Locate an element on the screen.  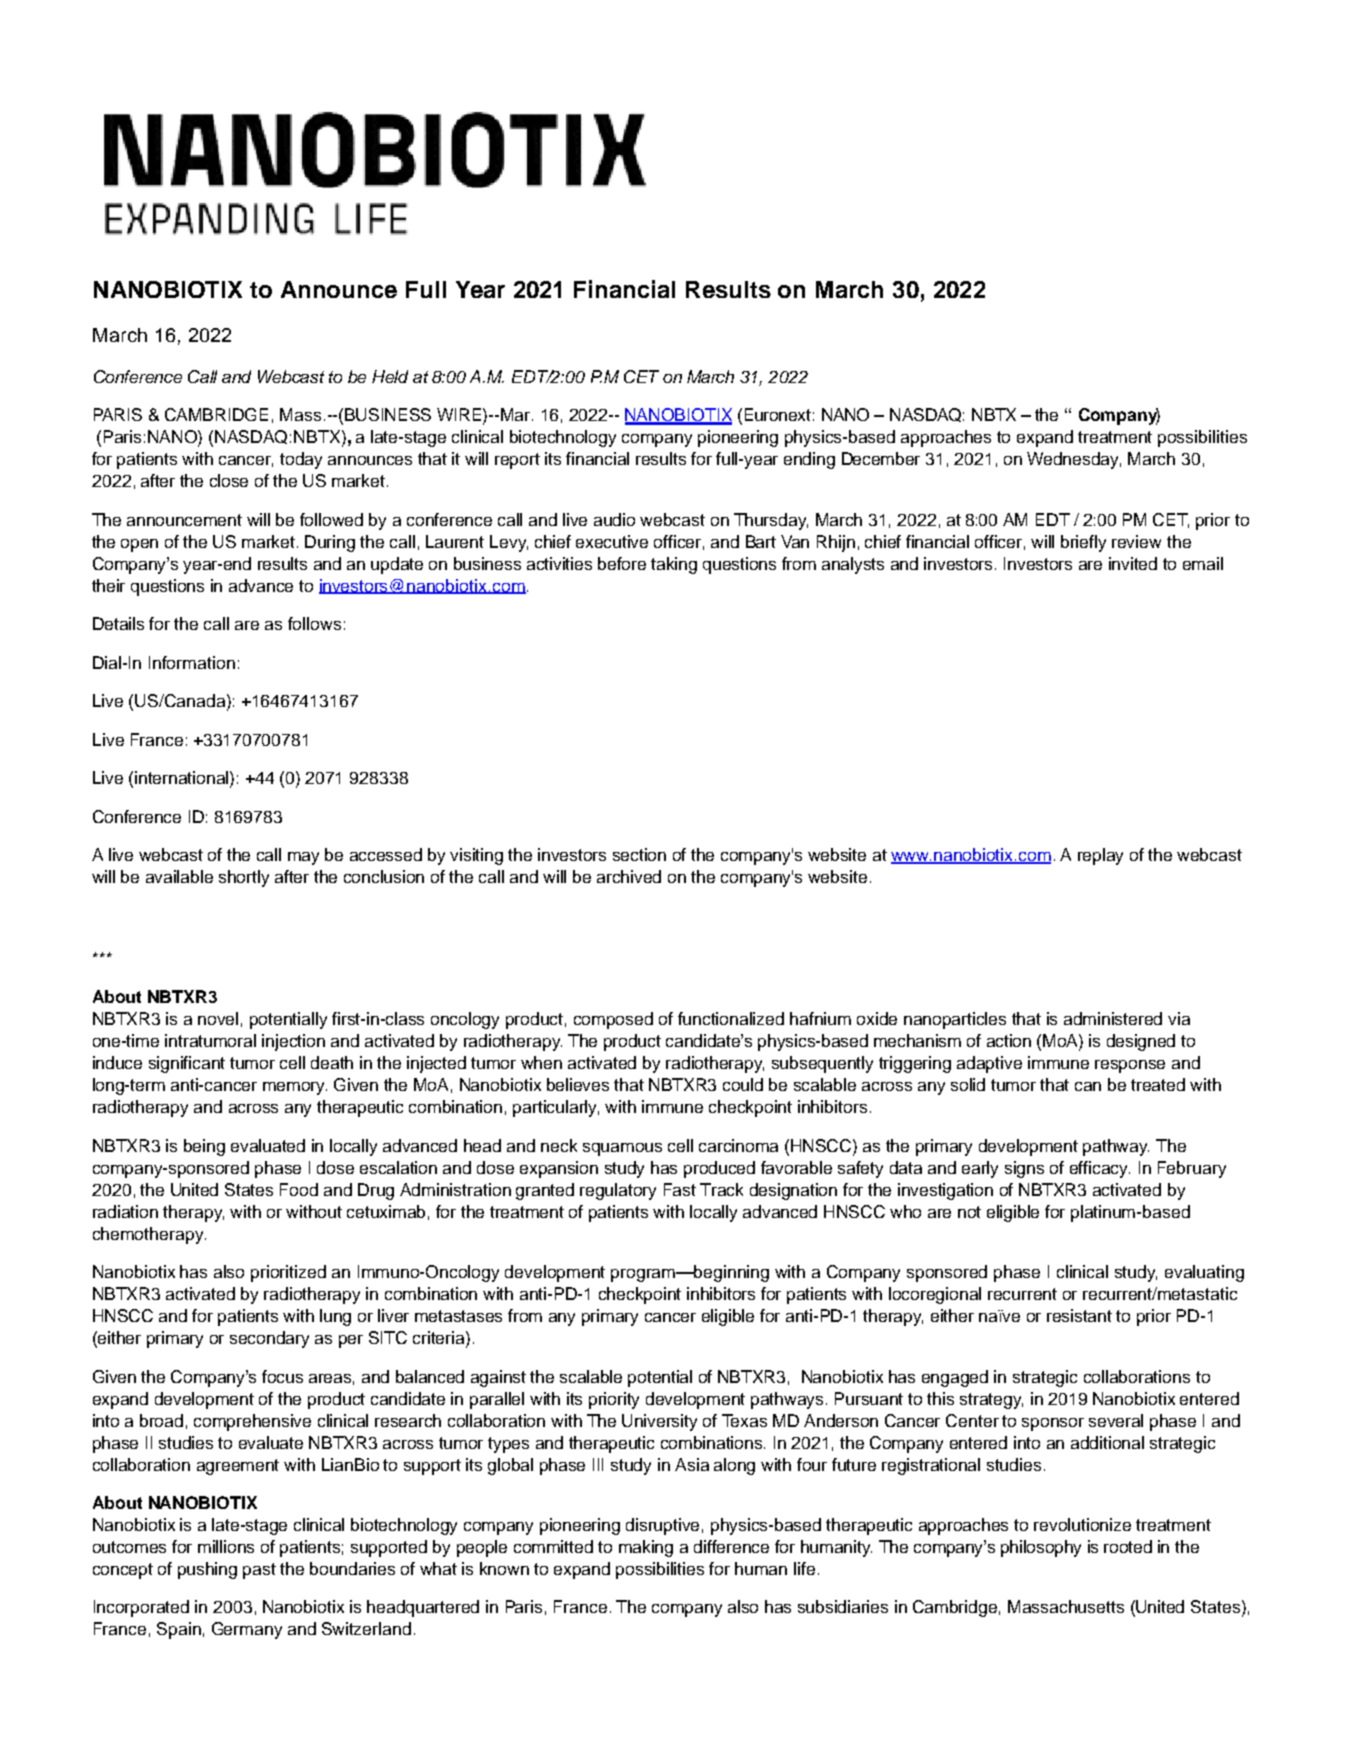
past is located at coordinates (259, 1571).
